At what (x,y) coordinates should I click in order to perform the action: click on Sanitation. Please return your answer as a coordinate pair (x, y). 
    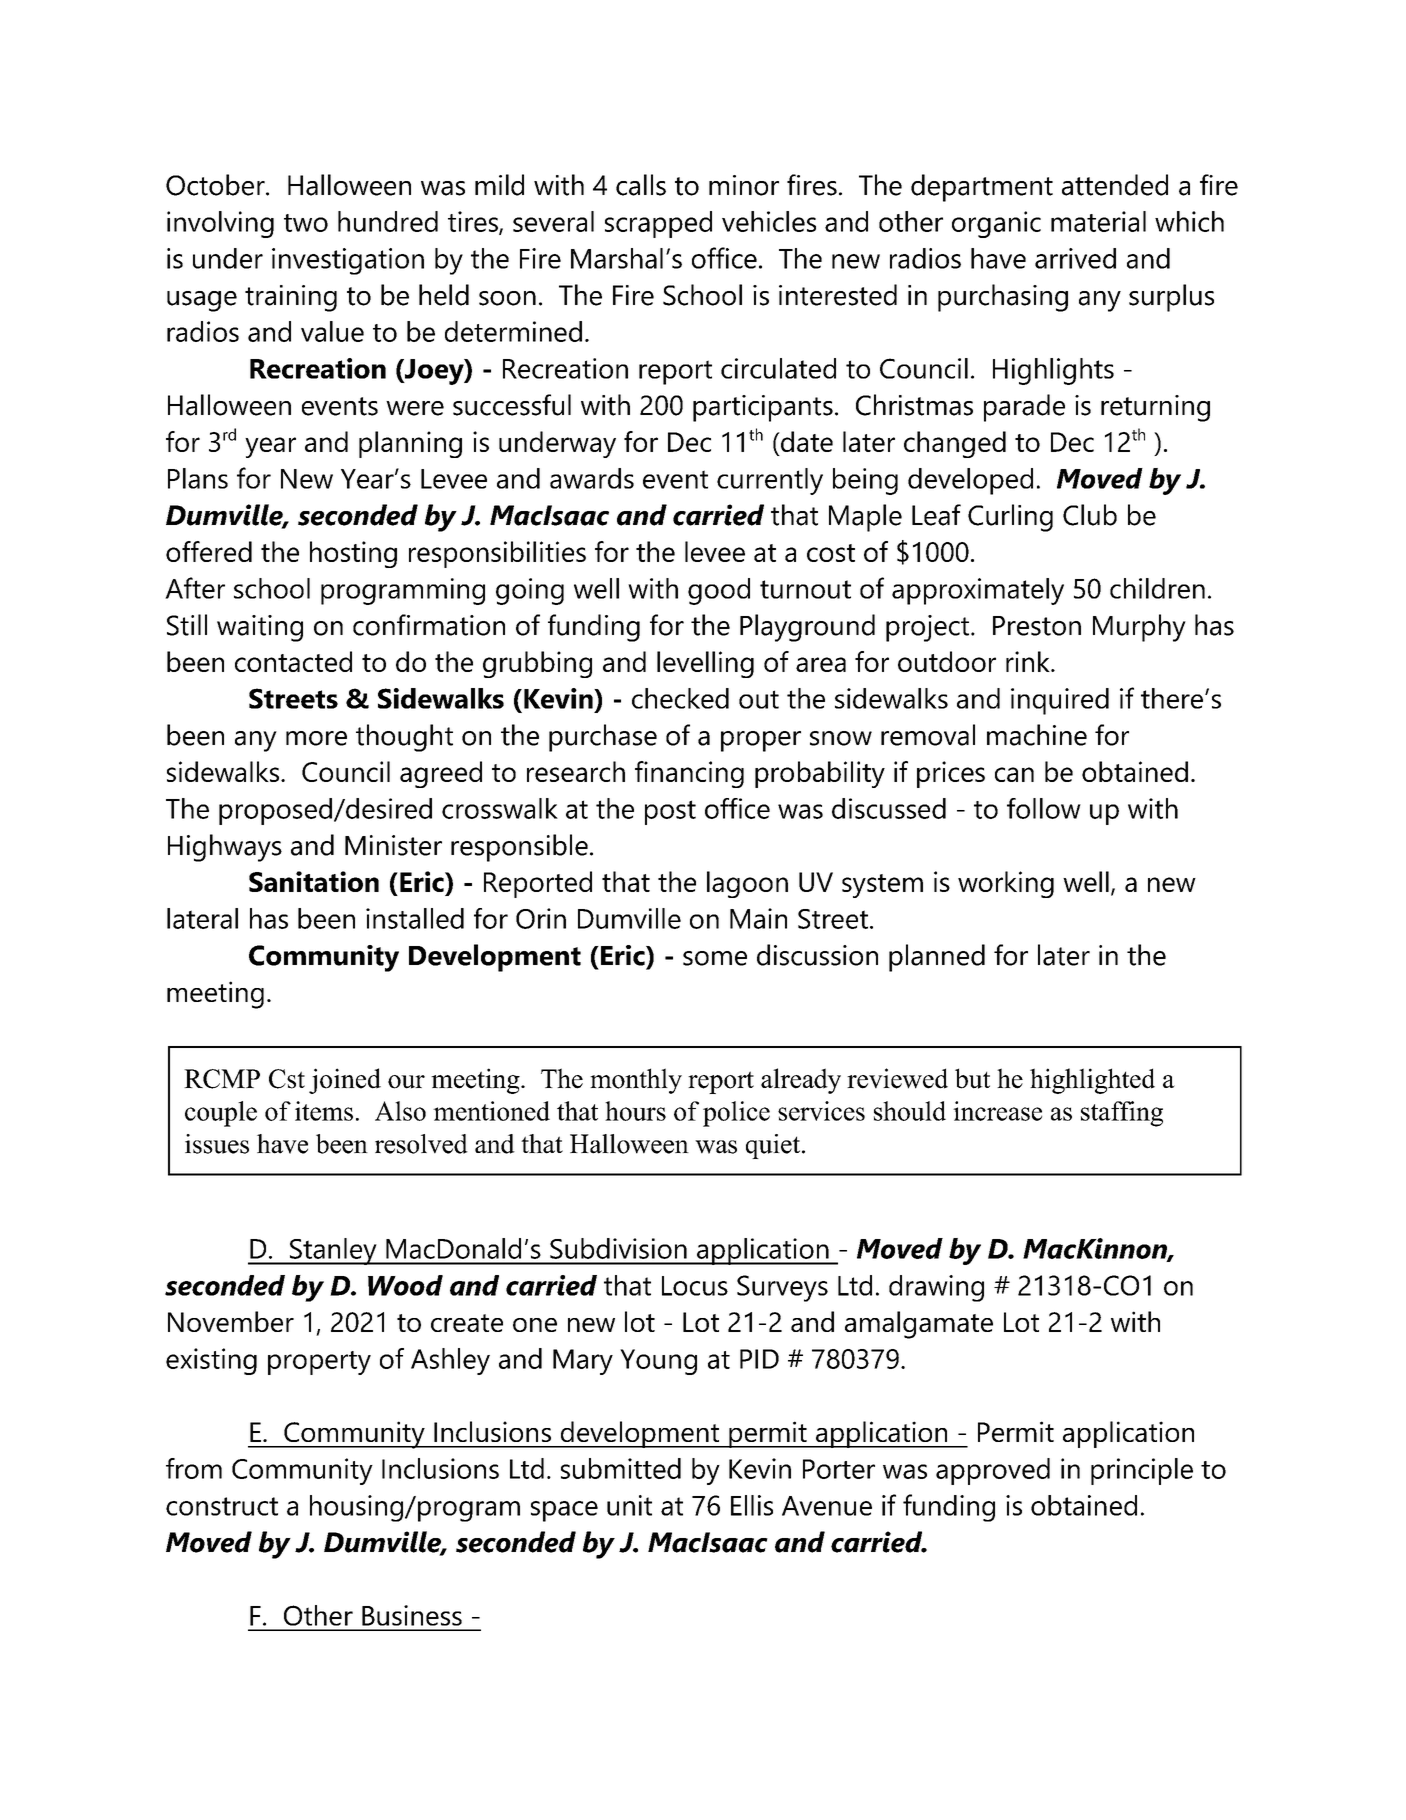
    Looking at the image, I should click on (314, 881).
